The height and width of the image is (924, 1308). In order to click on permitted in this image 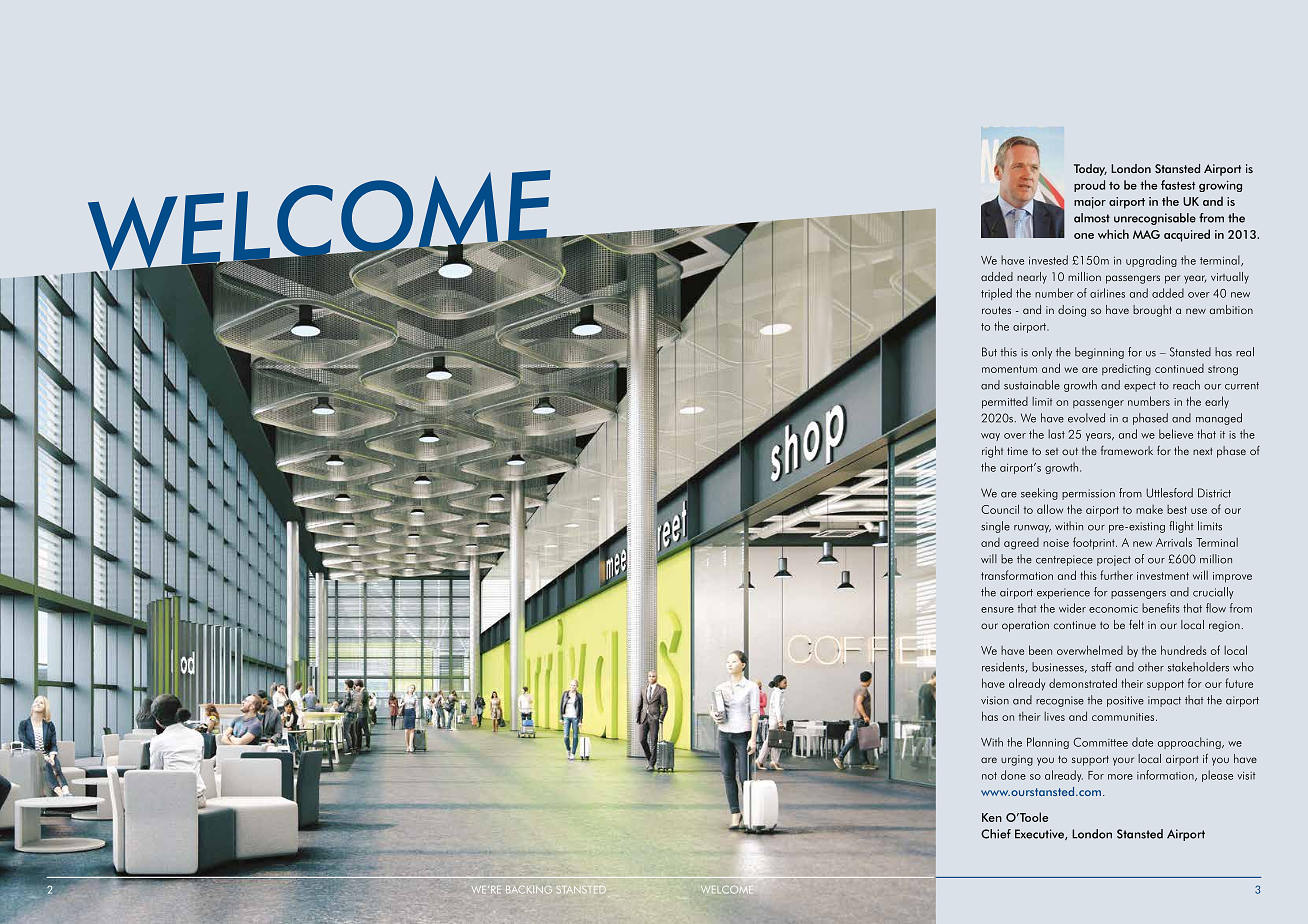, I will do `click(1005, 403)`.
